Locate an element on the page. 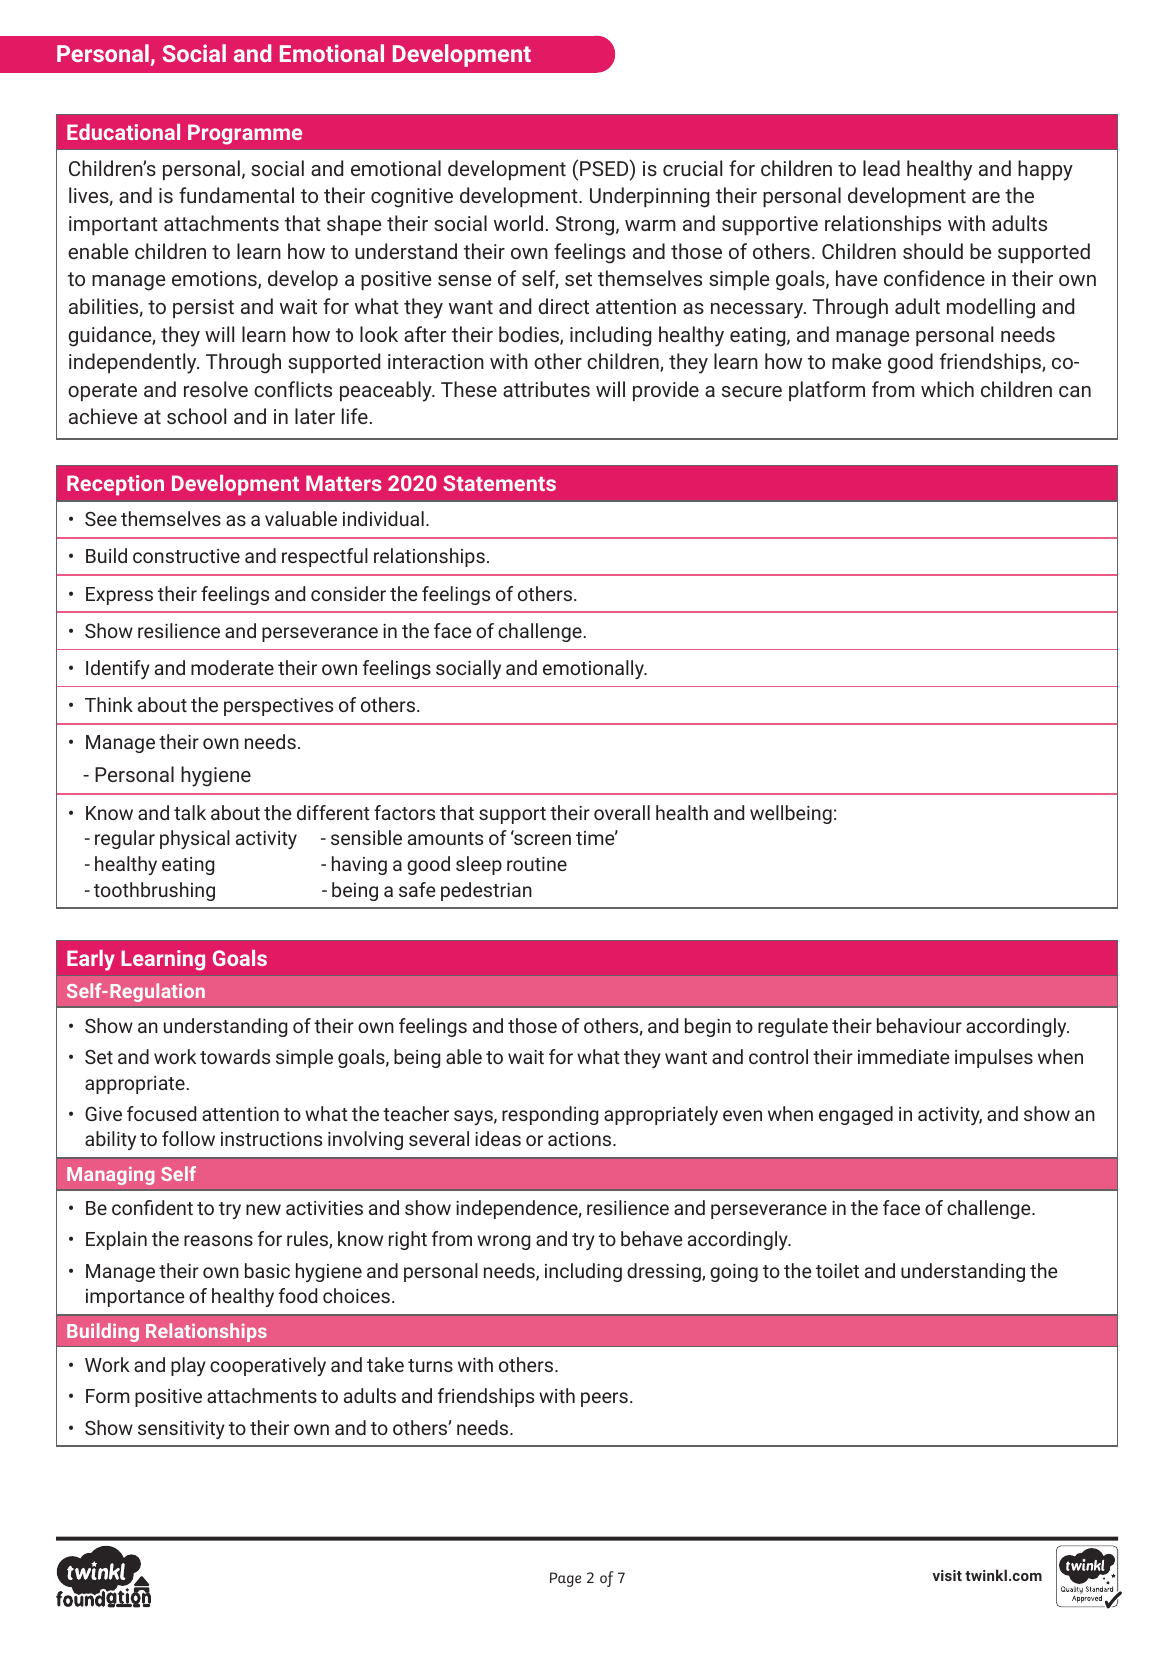 This document has height=1661, width=1174. fundamental is located at coordinates (236, 195).
